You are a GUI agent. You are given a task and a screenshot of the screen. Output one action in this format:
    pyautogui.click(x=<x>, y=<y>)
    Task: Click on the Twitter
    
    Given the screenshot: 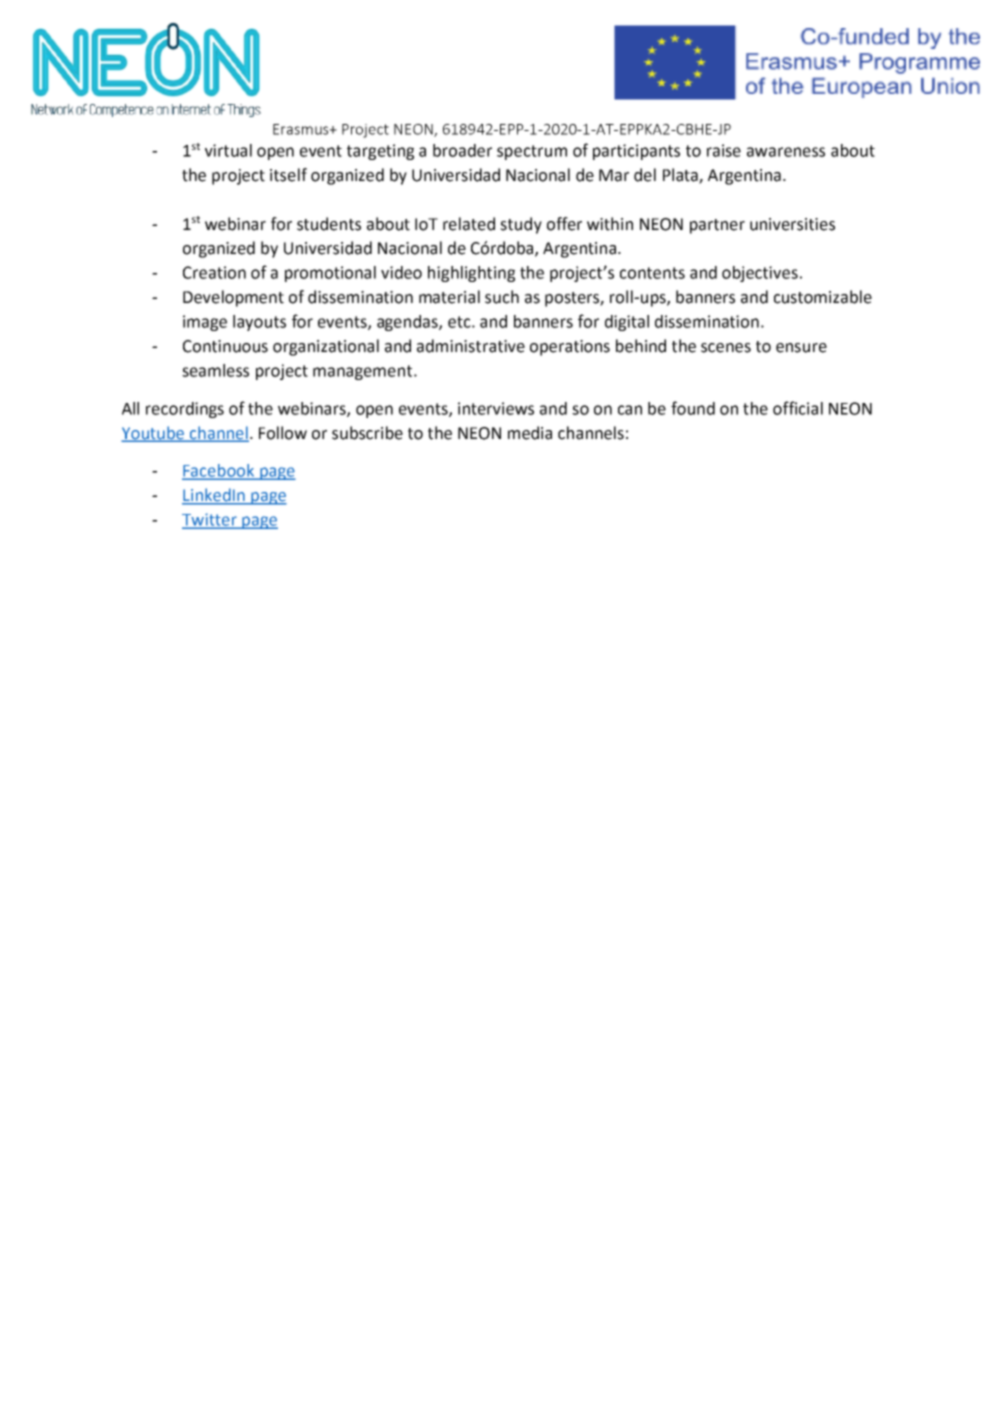 What is the action you would take?
    pyautogui.click(x=210, y=520)
